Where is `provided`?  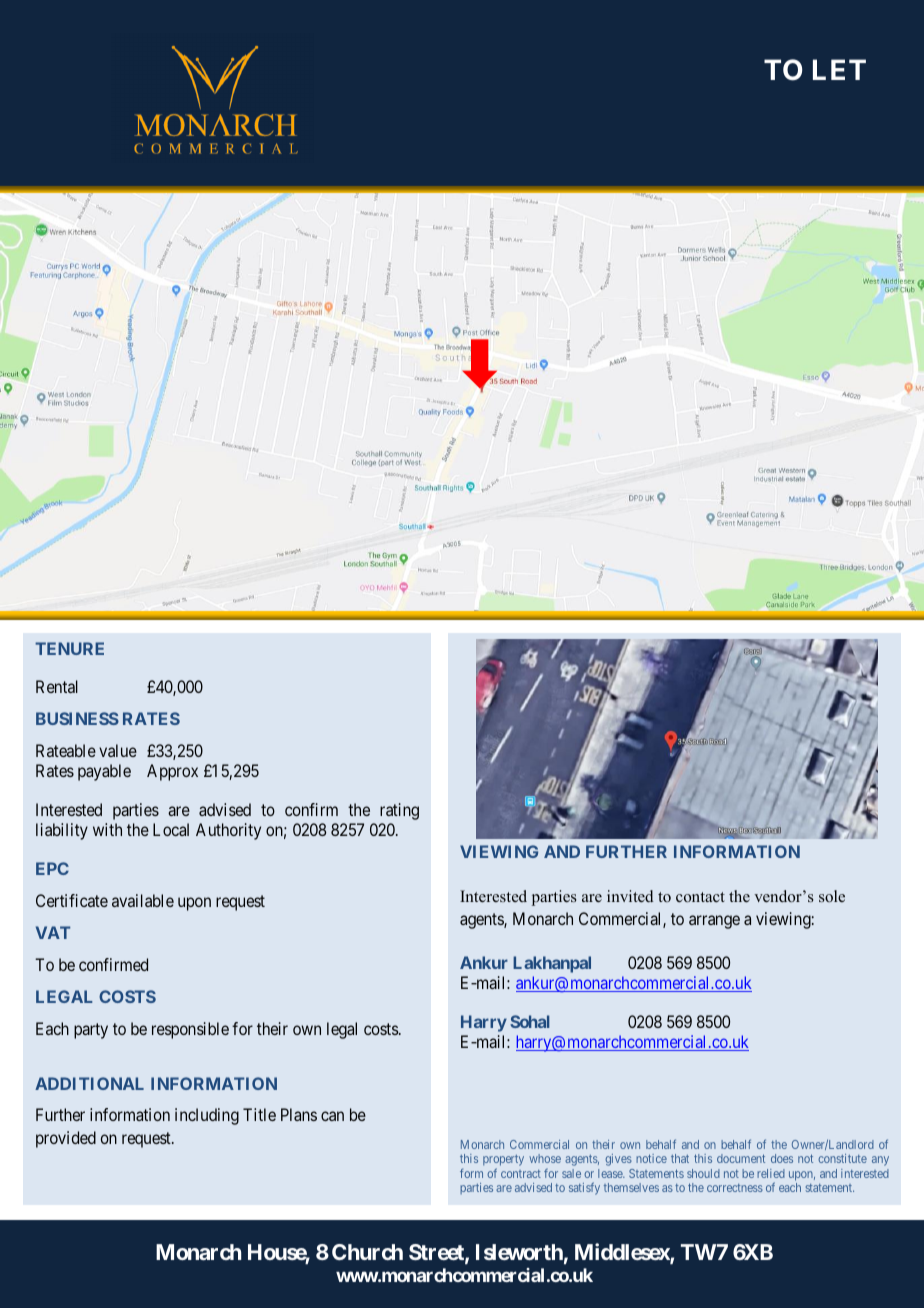 provided is located at coordinates (66, 1139).
